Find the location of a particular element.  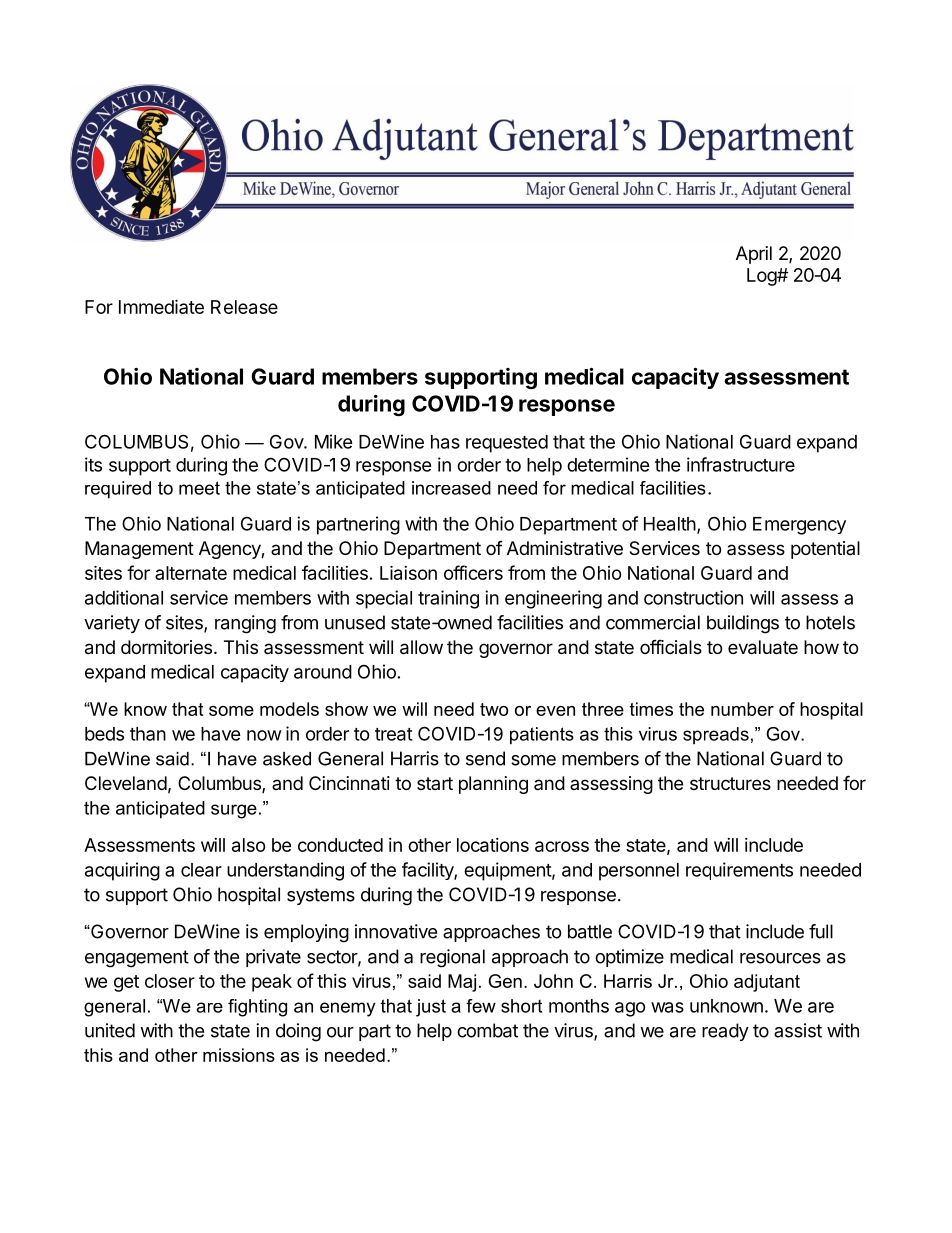

start is located at coordinates (435, 783).
